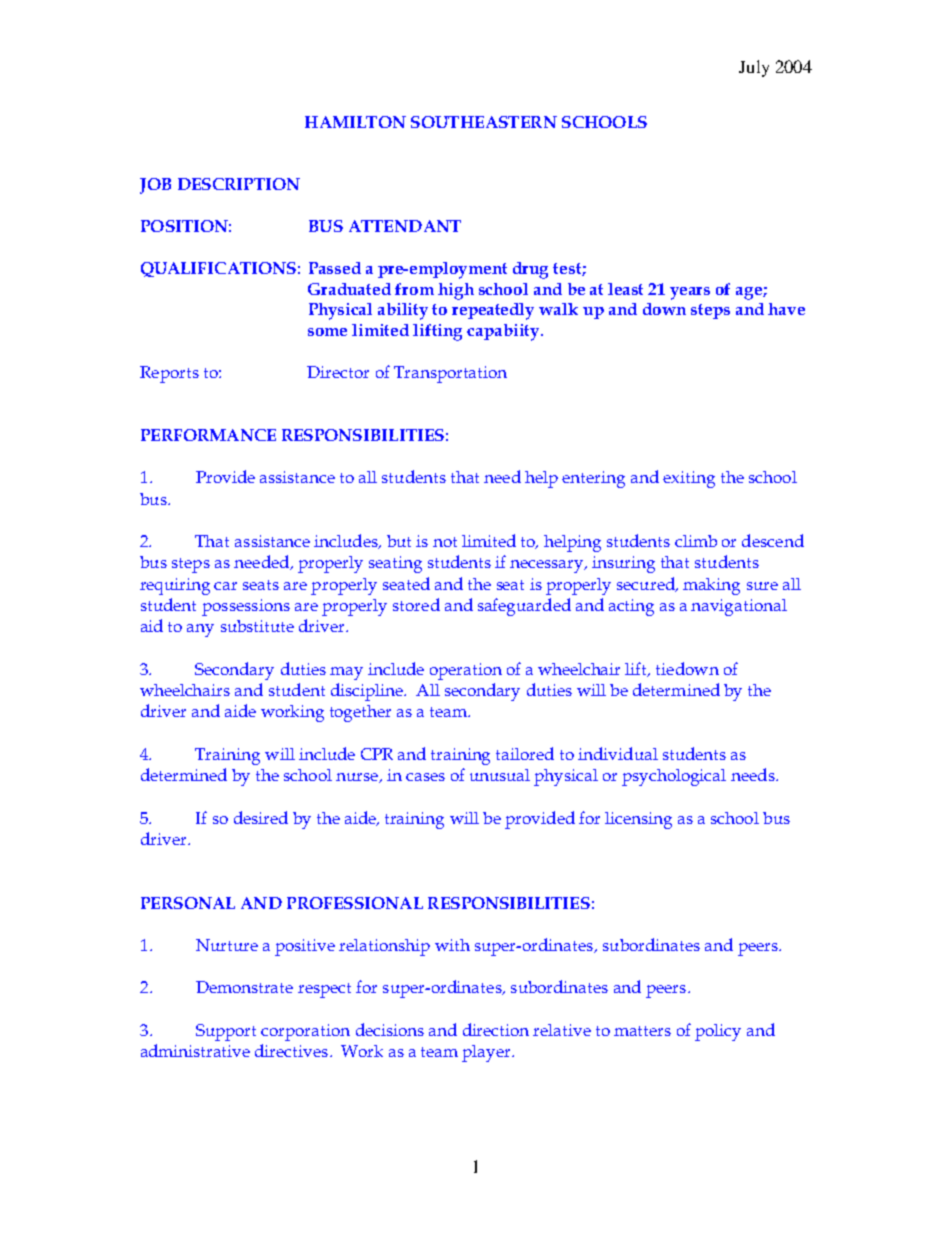 Image resolution: width=952 pixels, height=1233 pixels. I want to click on DESCRIPTION, so click(239, 184).
